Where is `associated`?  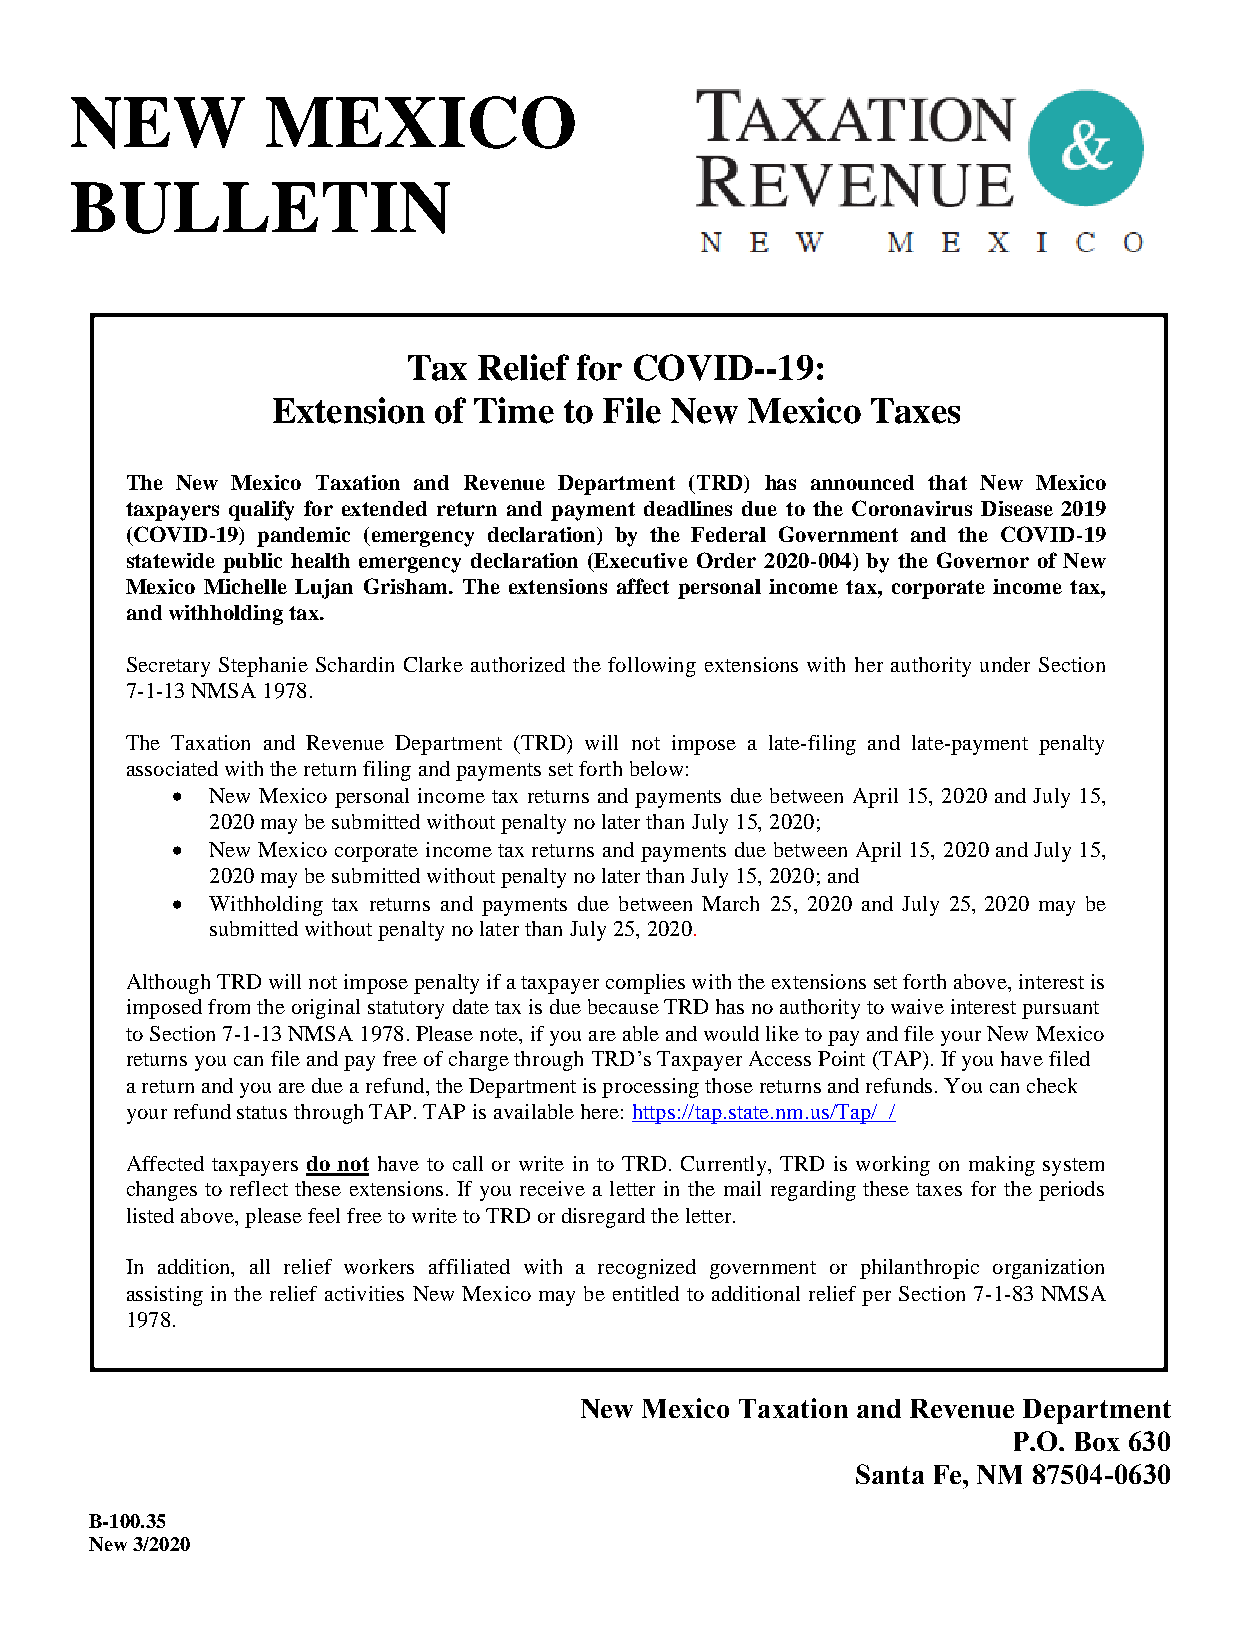
associated is located at coordinates (172, 768).
